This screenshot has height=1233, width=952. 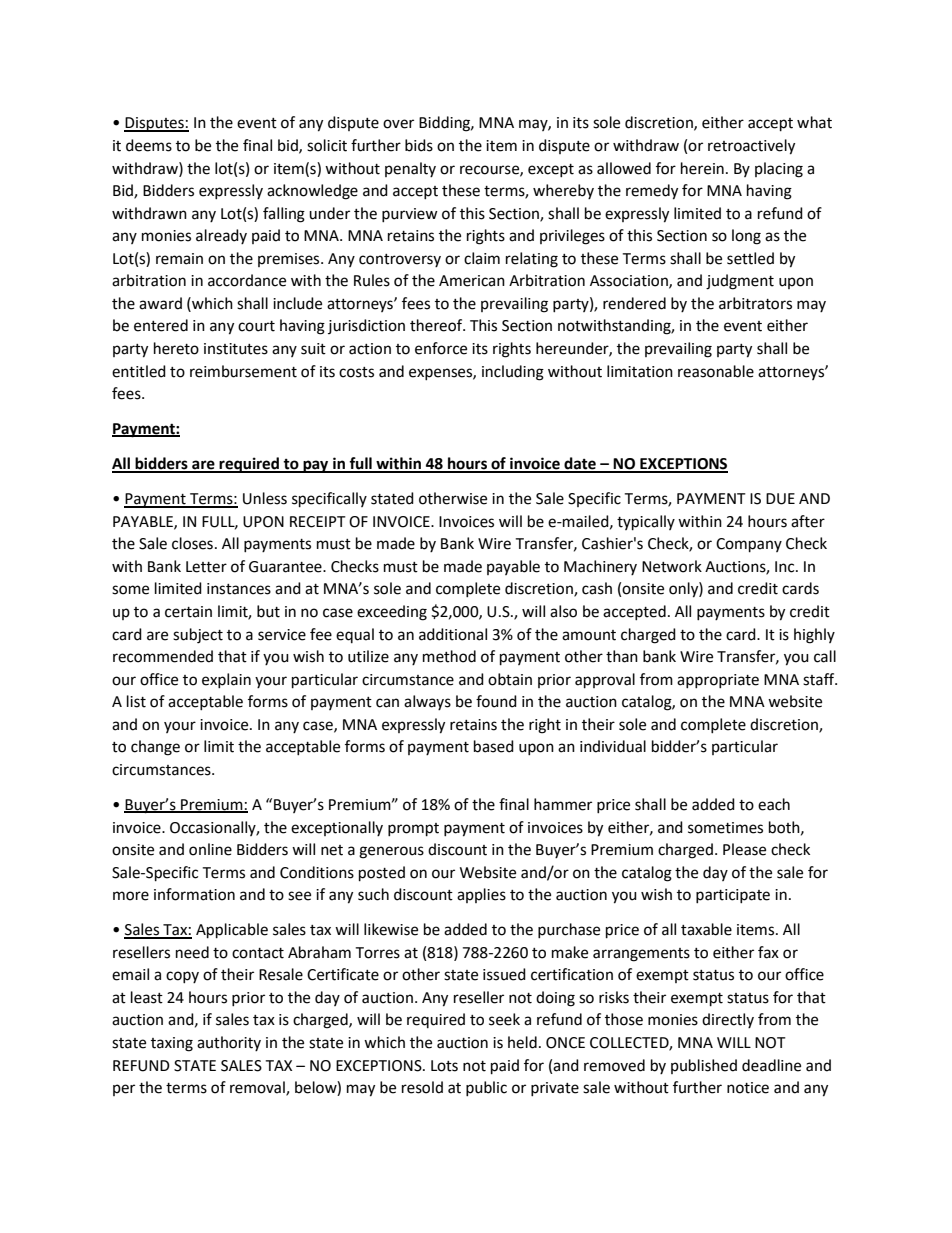 What do you see at coordinates (413, 830) in the screenshot?
I see `prompt` at bounding box center [413, 830].
